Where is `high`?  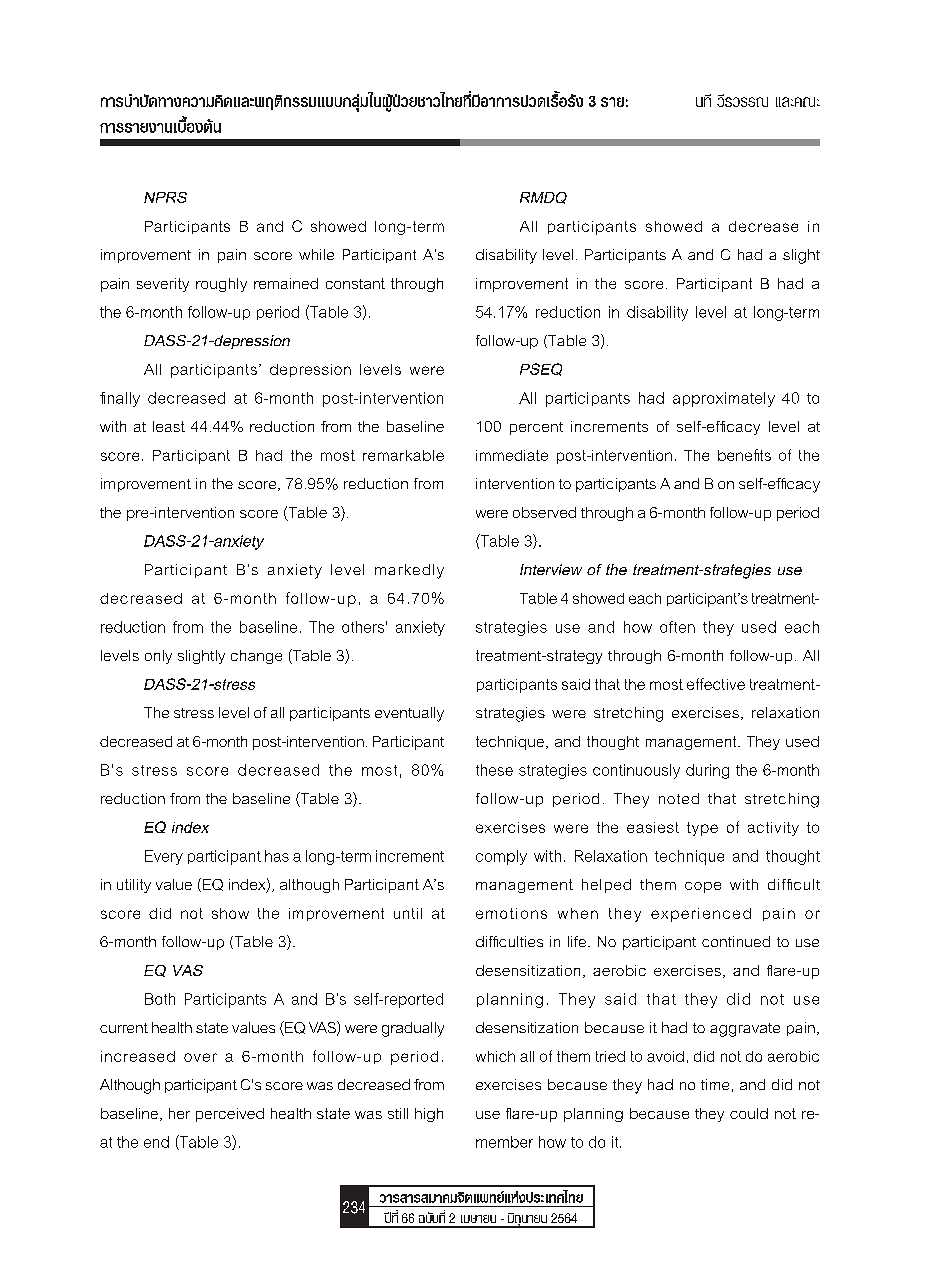
high is located at coordinates (429, 1115).
